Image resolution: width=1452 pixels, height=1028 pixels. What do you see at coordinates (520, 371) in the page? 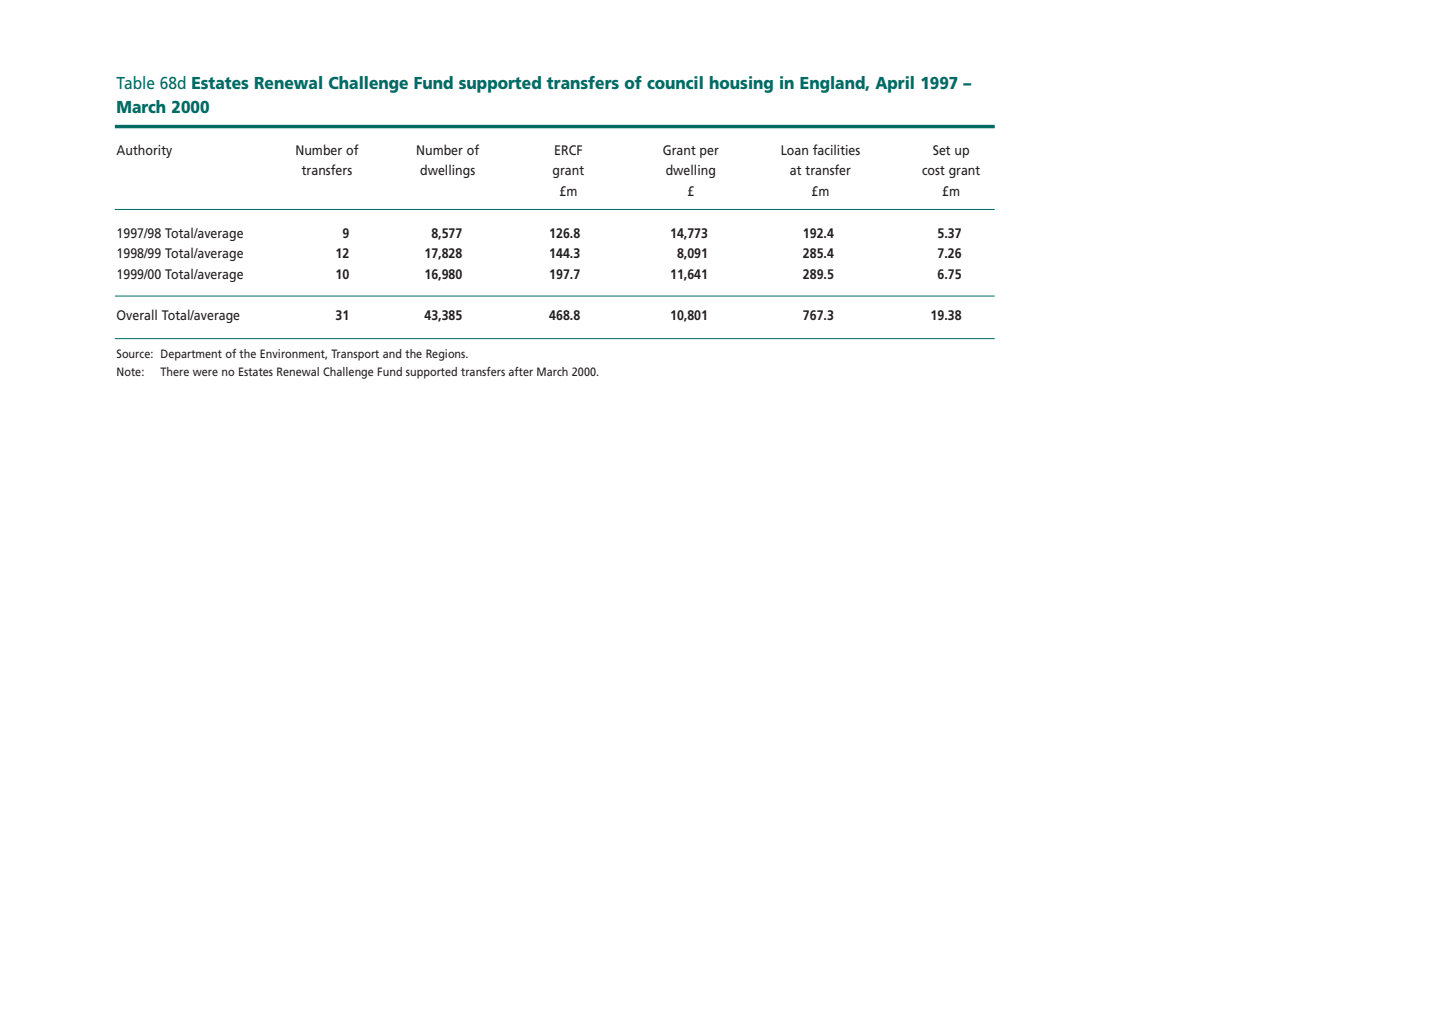
I see `after` at bounding box center [520, 371].
